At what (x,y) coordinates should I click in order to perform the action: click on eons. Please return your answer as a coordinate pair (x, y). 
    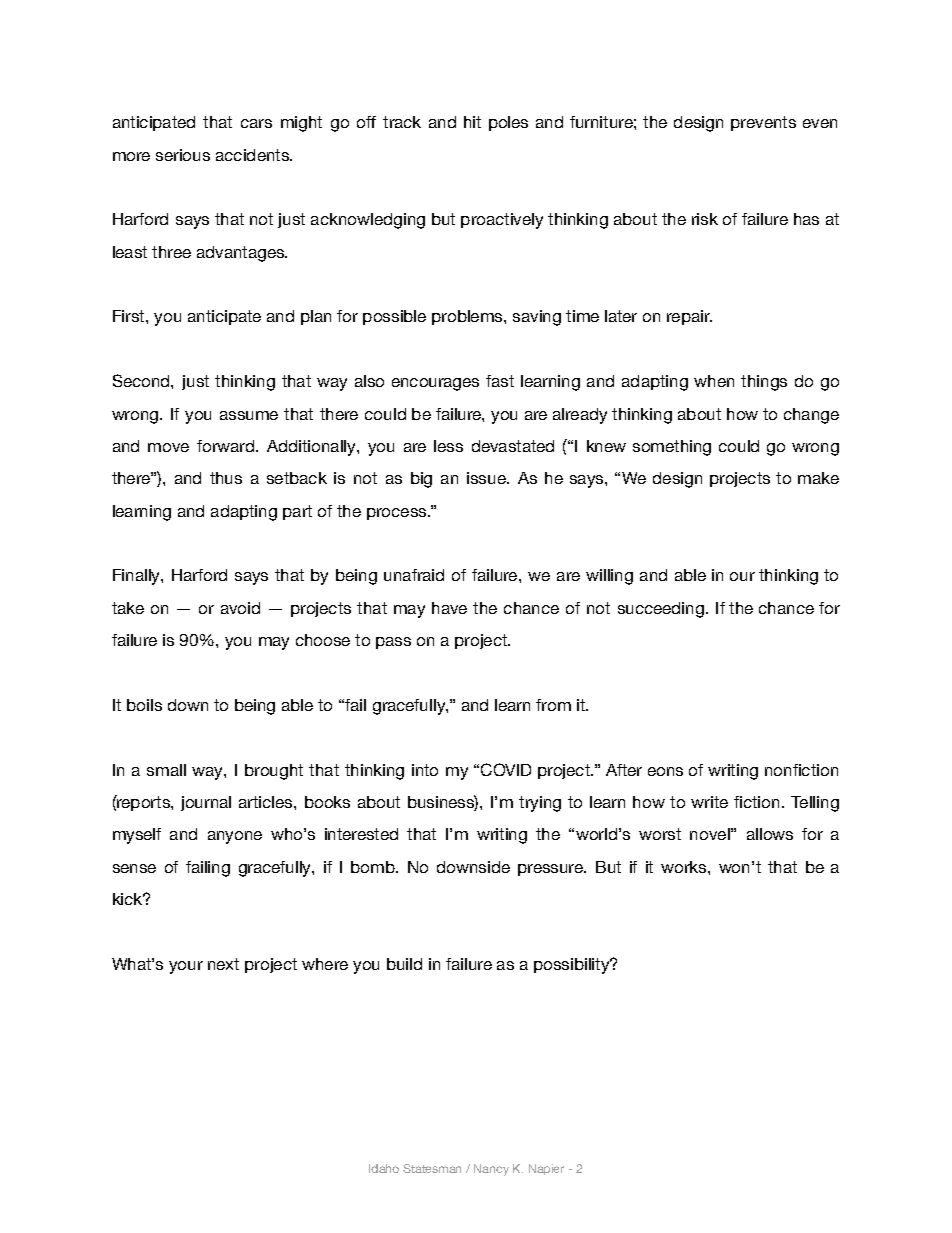
    Looking at the image, I should click on (665, 771).
